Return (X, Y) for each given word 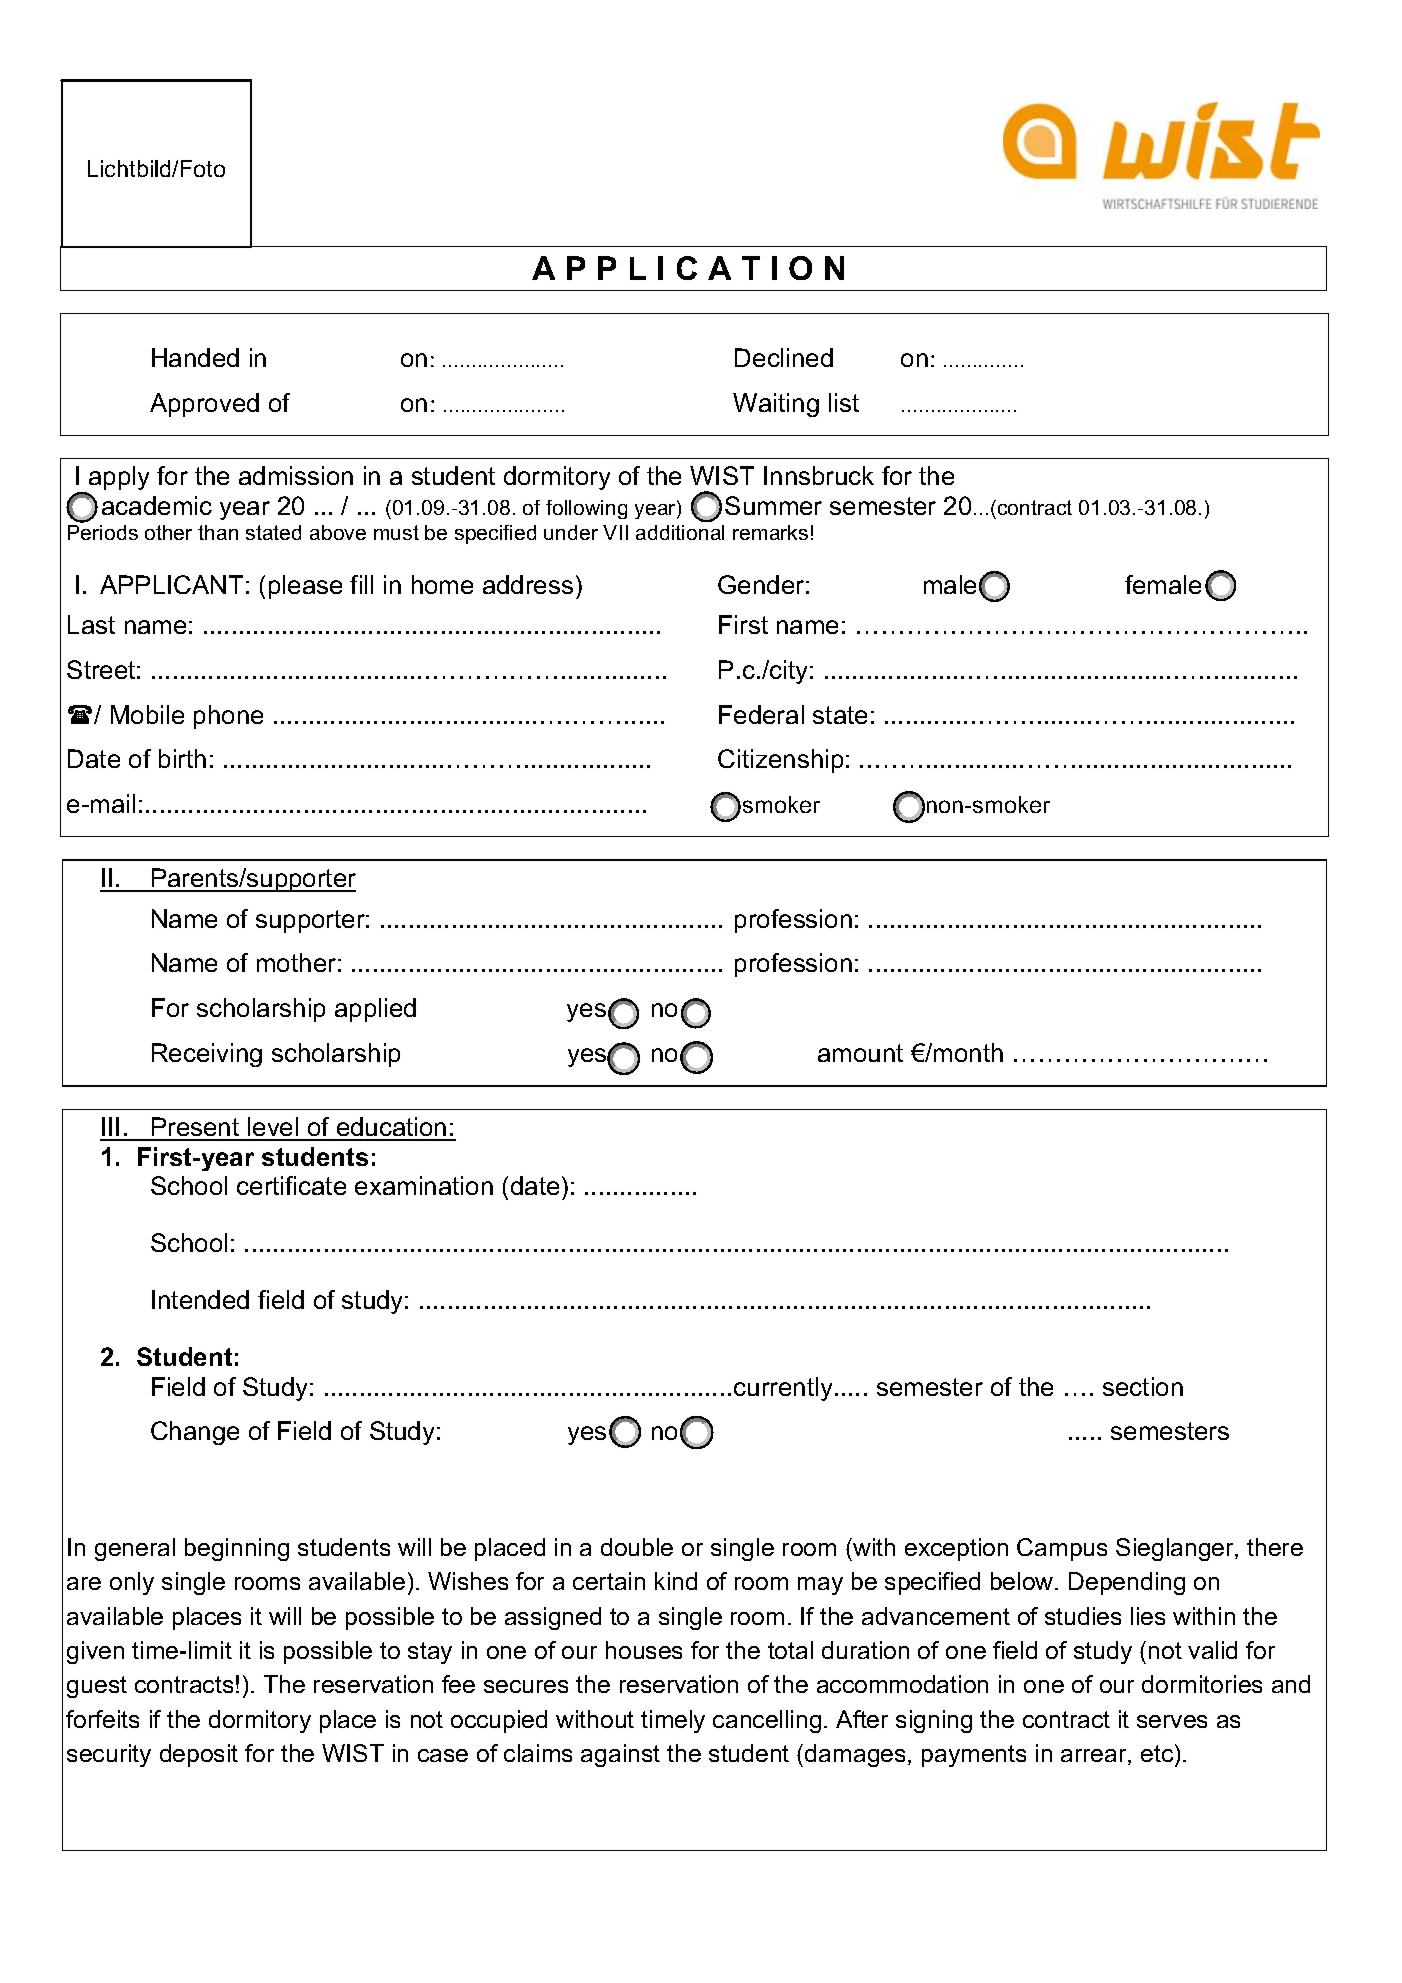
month (968, 1052)
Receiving (207, 1055)
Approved (204, 405)
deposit (199, 1755)
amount (860, 1053)
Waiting (776, 405)
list (844, 402)
